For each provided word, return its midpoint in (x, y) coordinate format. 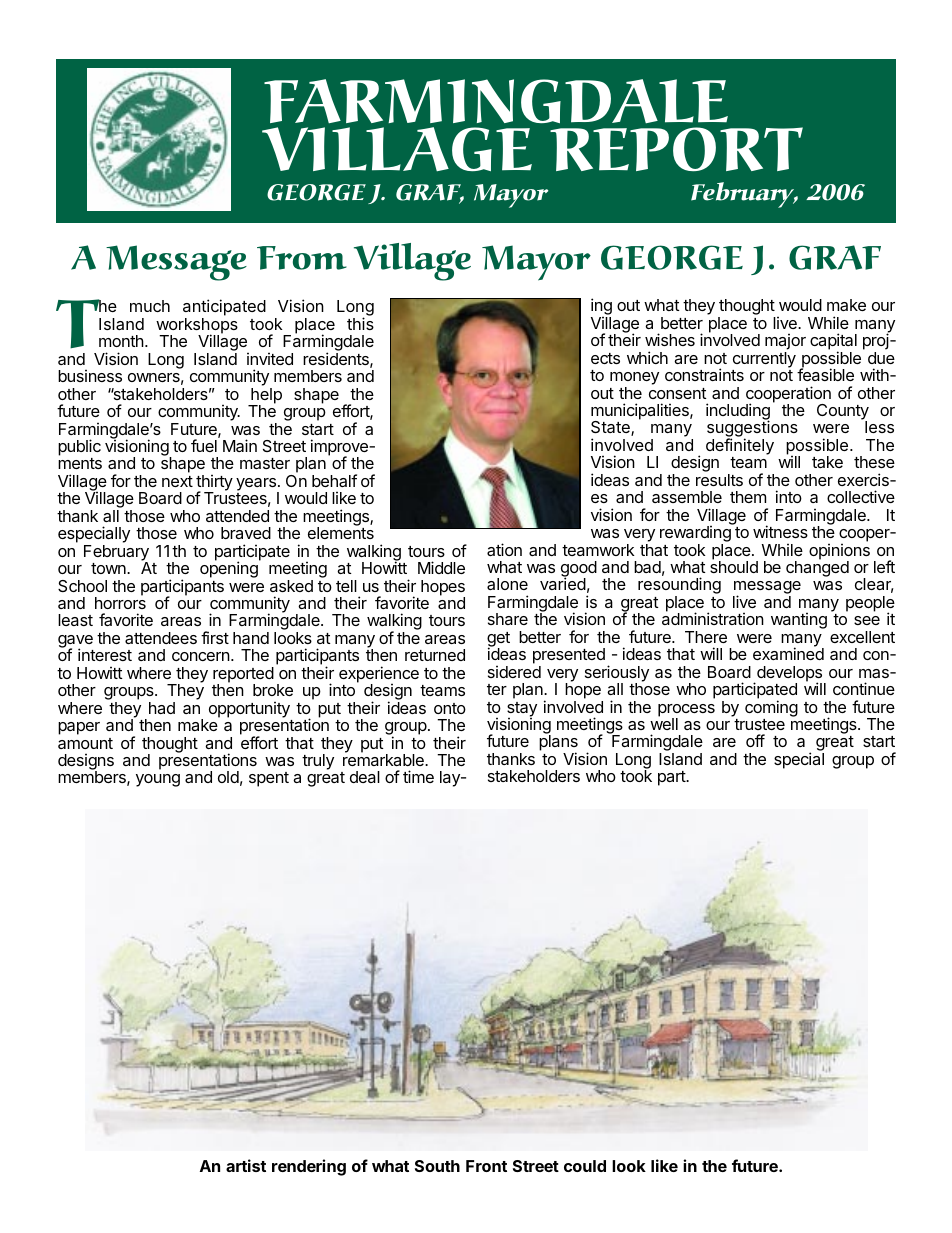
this (360, 323)
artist (246, 1165)
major (785, 343)
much (150, 306)
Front (486, 1166)
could (585, 1166)
